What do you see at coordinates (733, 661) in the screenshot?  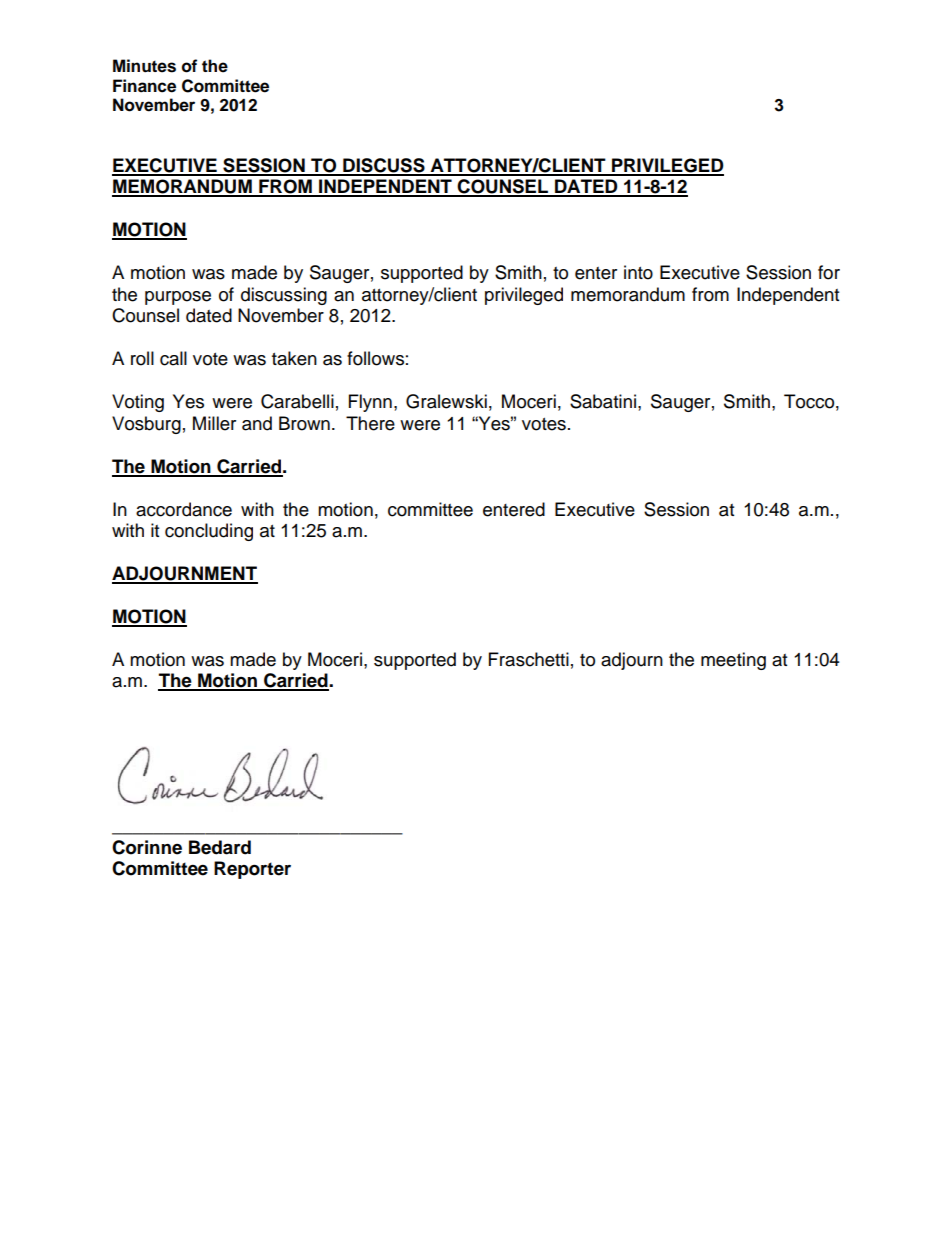 I see `meeting` at bounding box center [733, 661].
